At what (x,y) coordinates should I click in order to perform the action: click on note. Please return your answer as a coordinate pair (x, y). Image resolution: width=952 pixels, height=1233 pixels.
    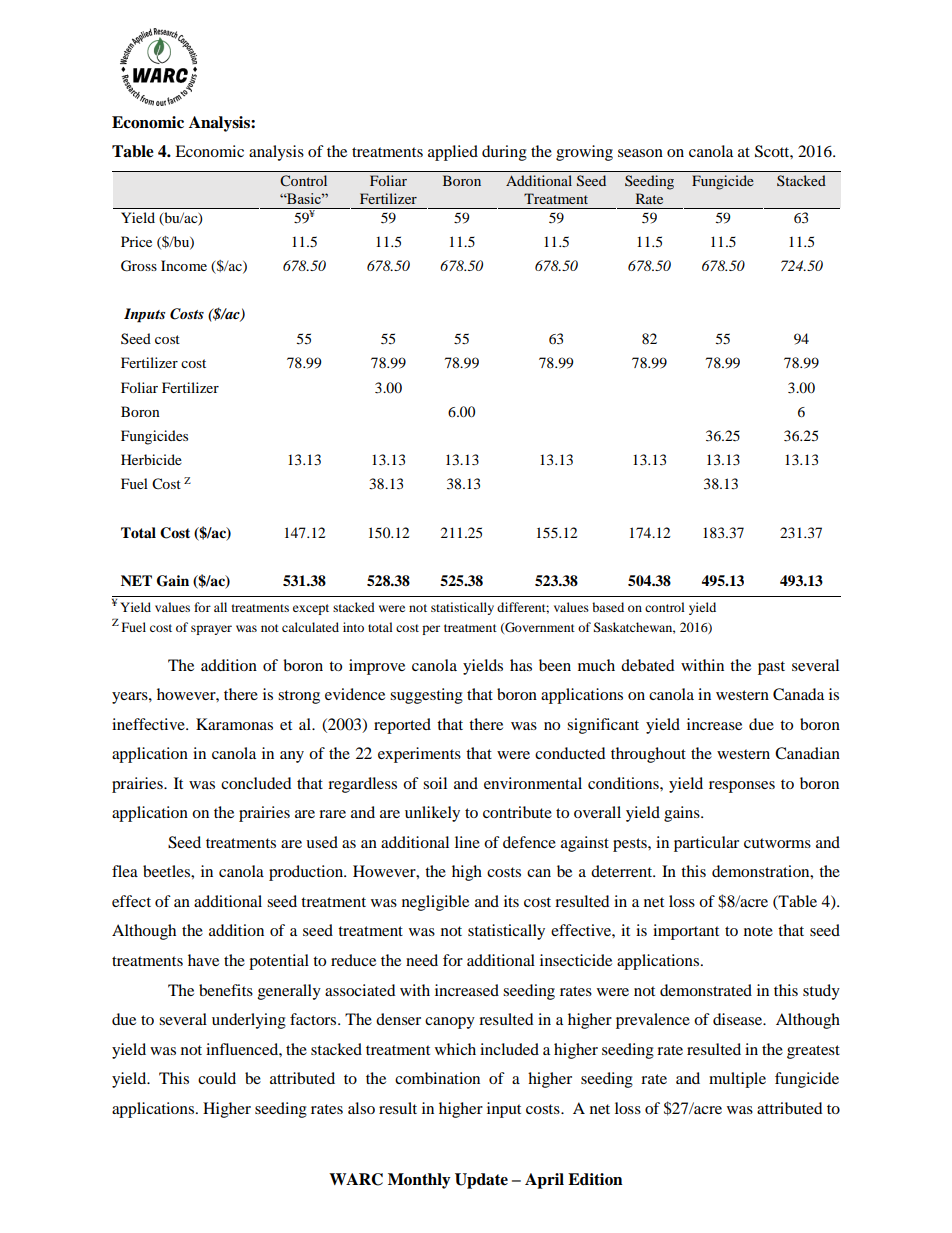
    Looking at the image, I should click on (758, 931).
